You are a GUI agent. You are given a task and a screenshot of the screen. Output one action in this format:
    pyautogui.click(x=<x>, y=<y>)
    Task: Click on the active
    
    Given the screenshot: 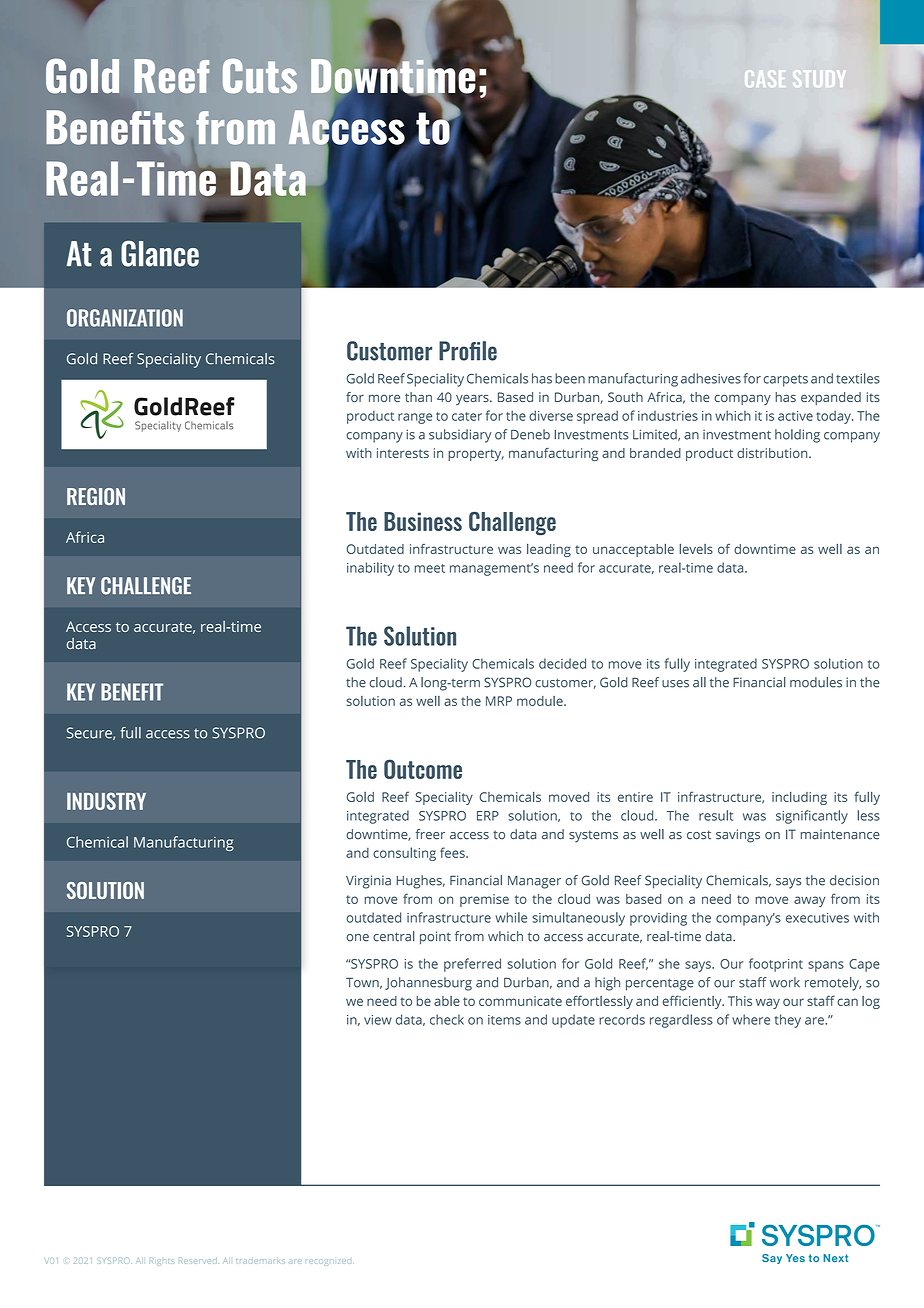 What is the action you would take?
    pyautogui.click(x=795, y=416)
